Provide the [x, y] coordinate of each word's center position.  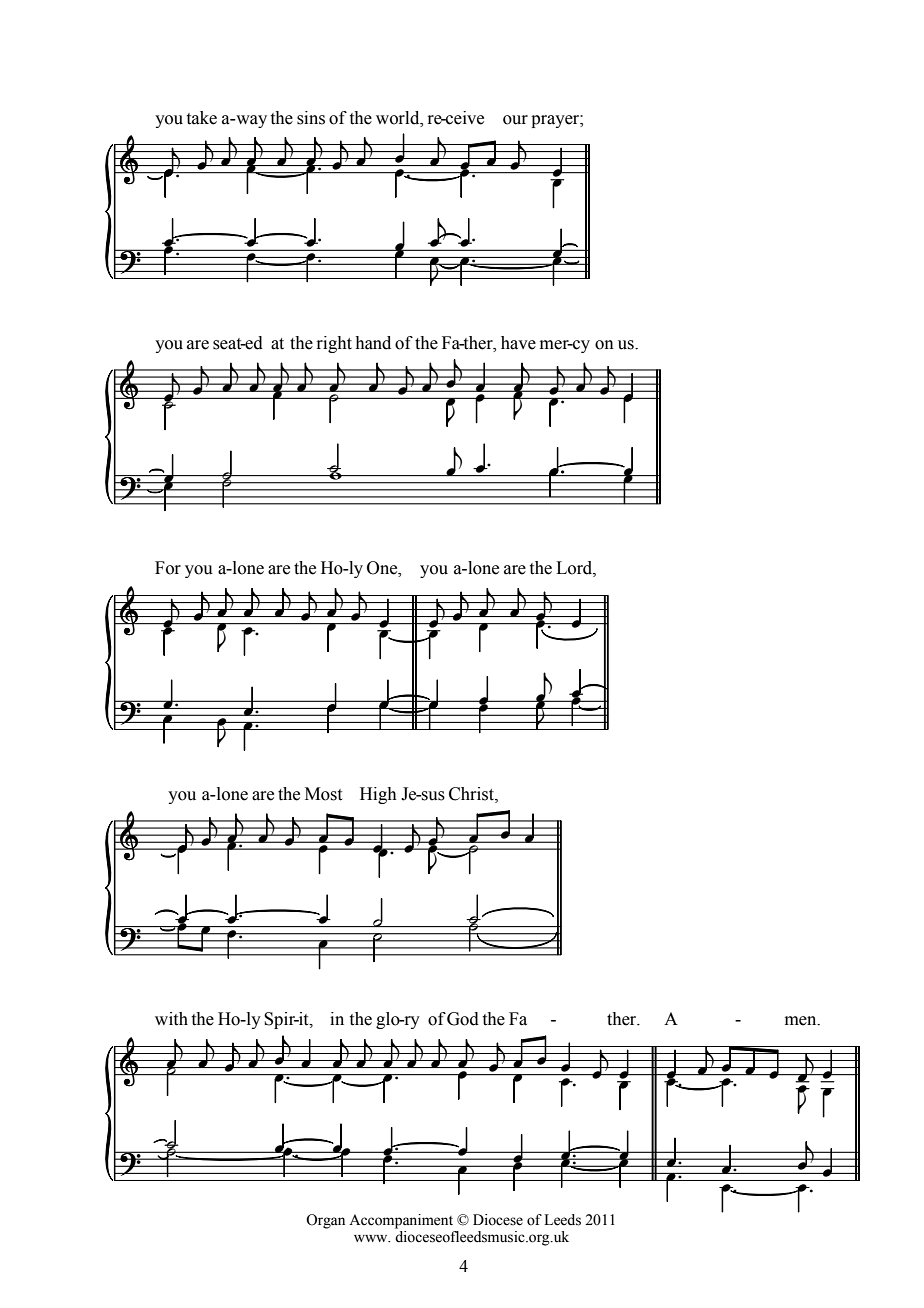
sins [311, 118]
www [372, 1238]
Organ [325, 1221]
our [515, 120]
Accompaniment [401, 1221]
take [202, 118]
